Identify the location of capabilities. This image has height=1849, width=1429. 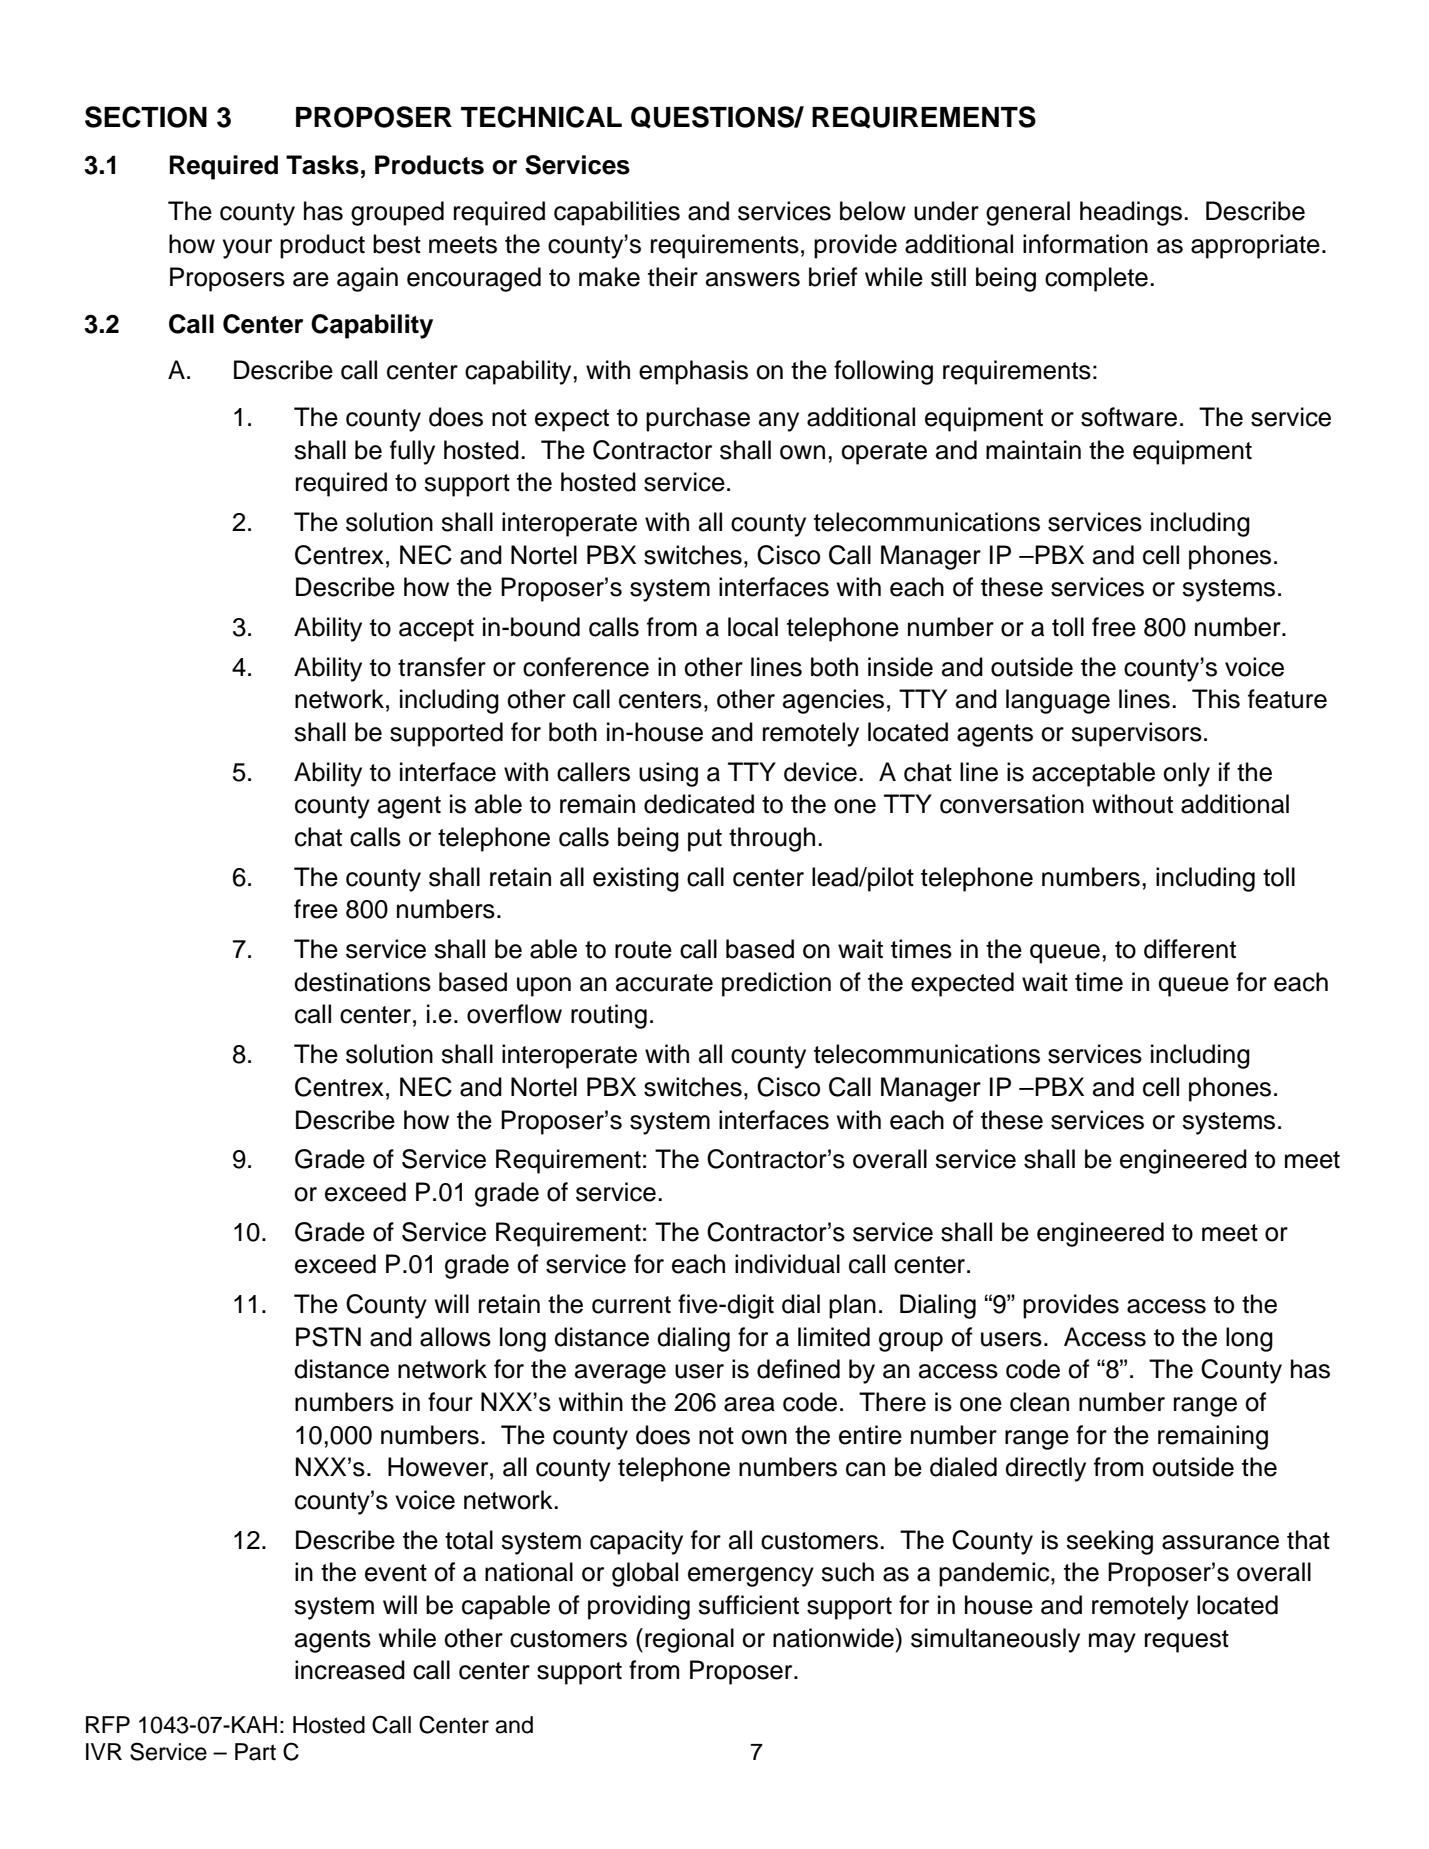
(617, 213).
